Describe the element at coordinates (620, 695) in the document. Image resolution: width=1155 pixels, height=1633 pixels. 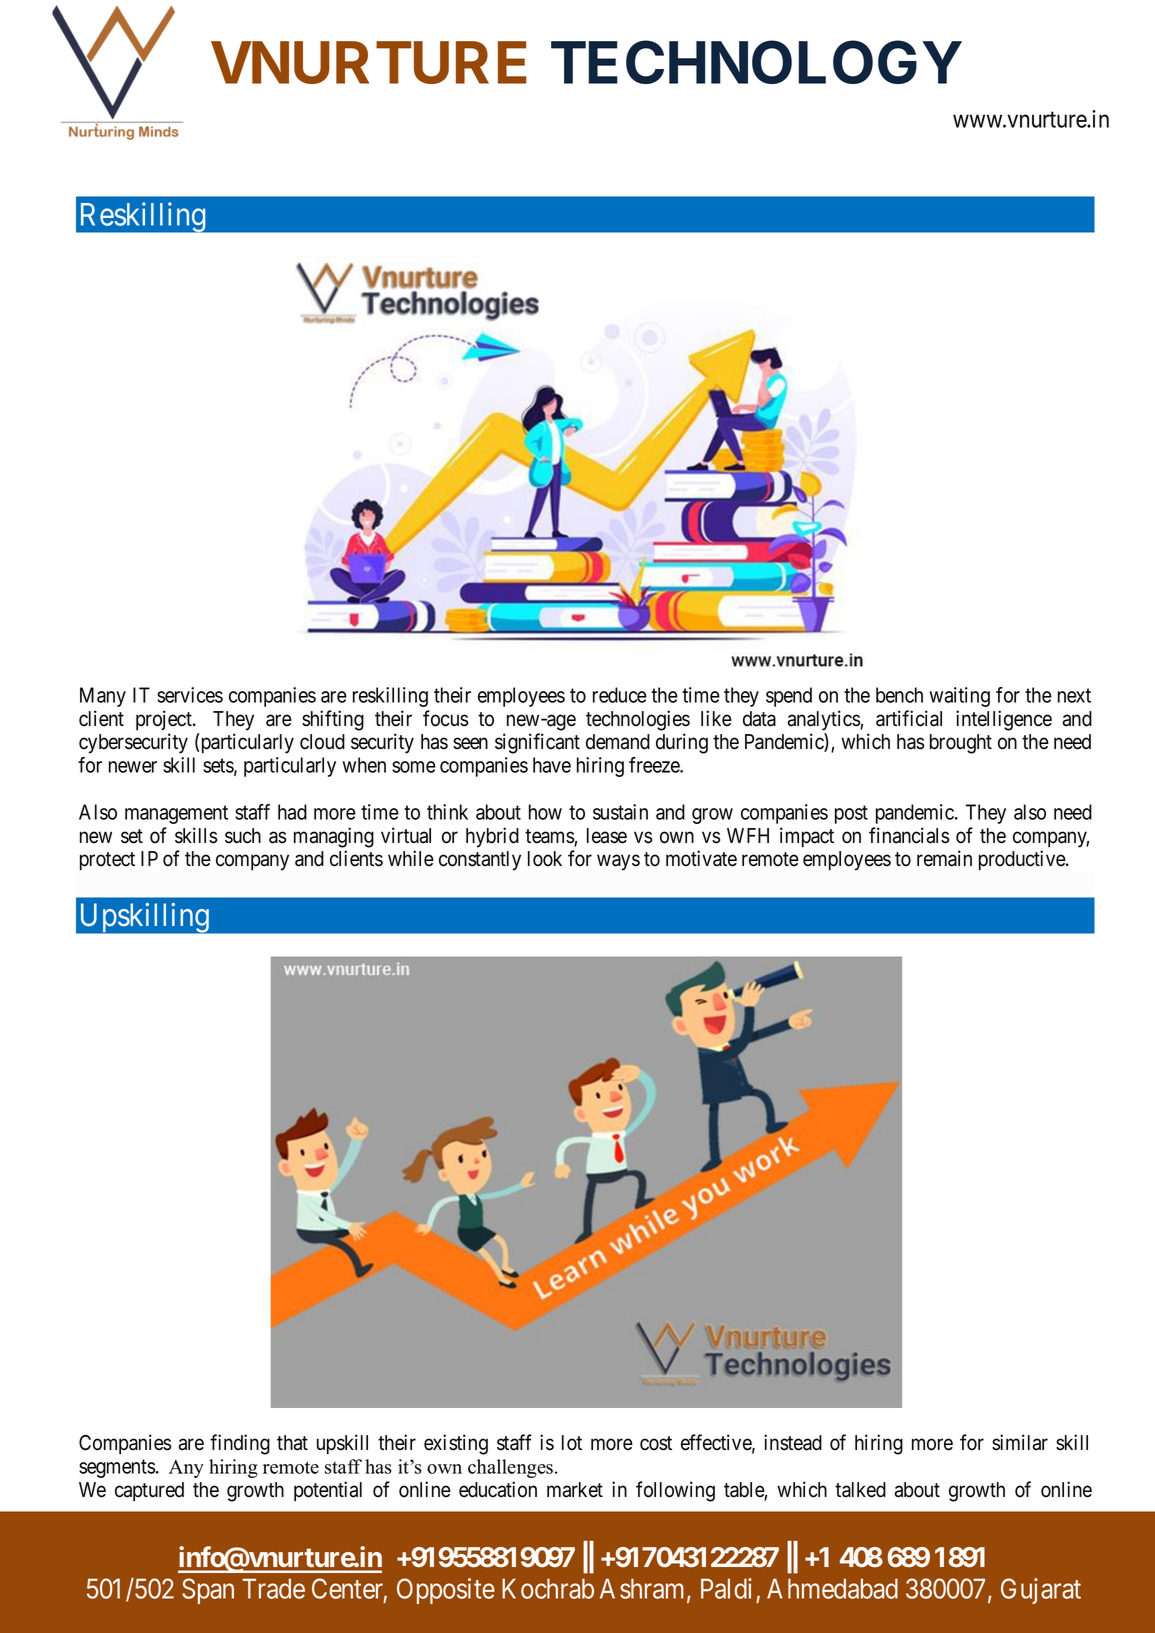
I see `reduce` at that location.
